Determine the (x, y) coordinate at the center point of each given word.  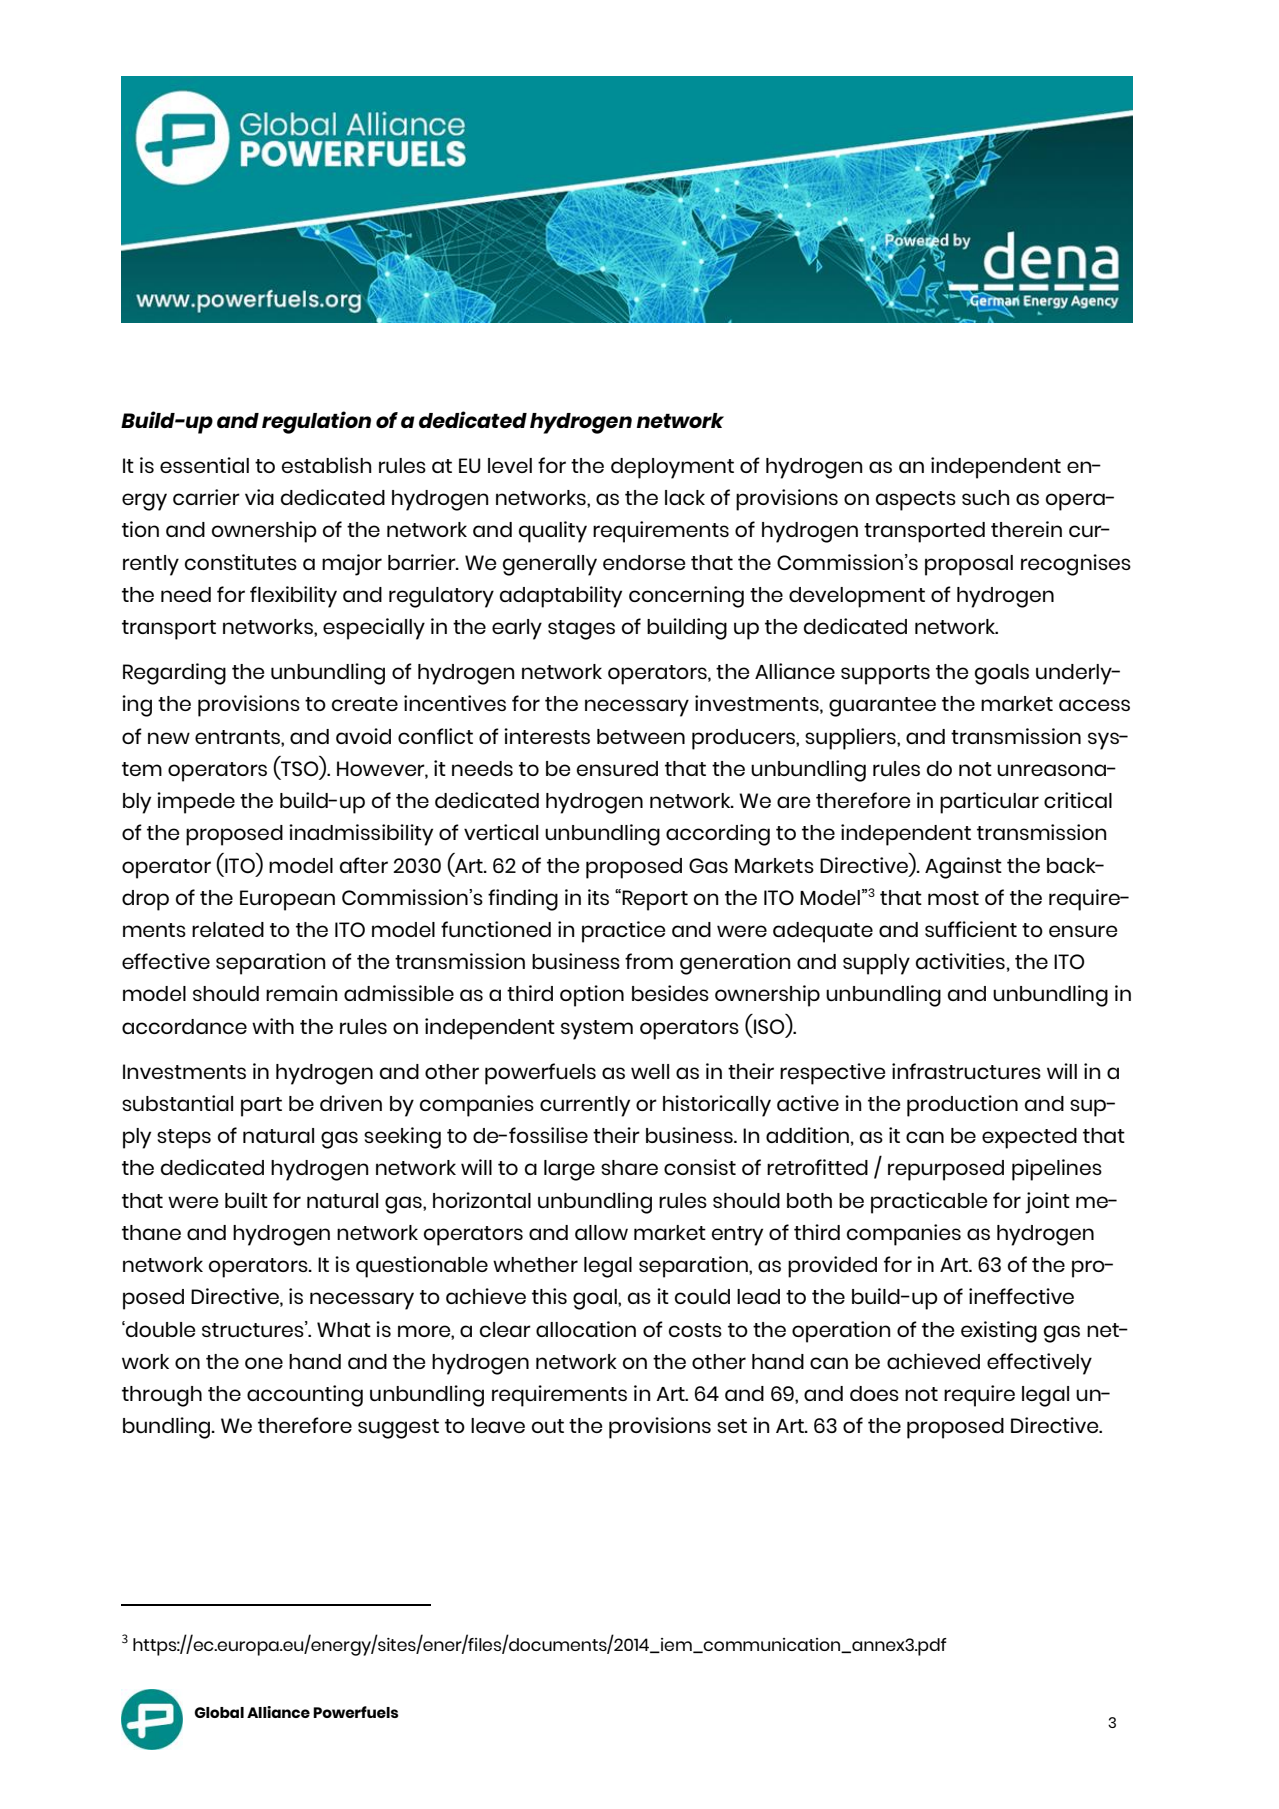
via (259, 497)
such (986, 497)
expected (1029, 1138)
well (650, 1071)
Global (219, 1712)
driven (351, 1103)
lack (685, 497)
